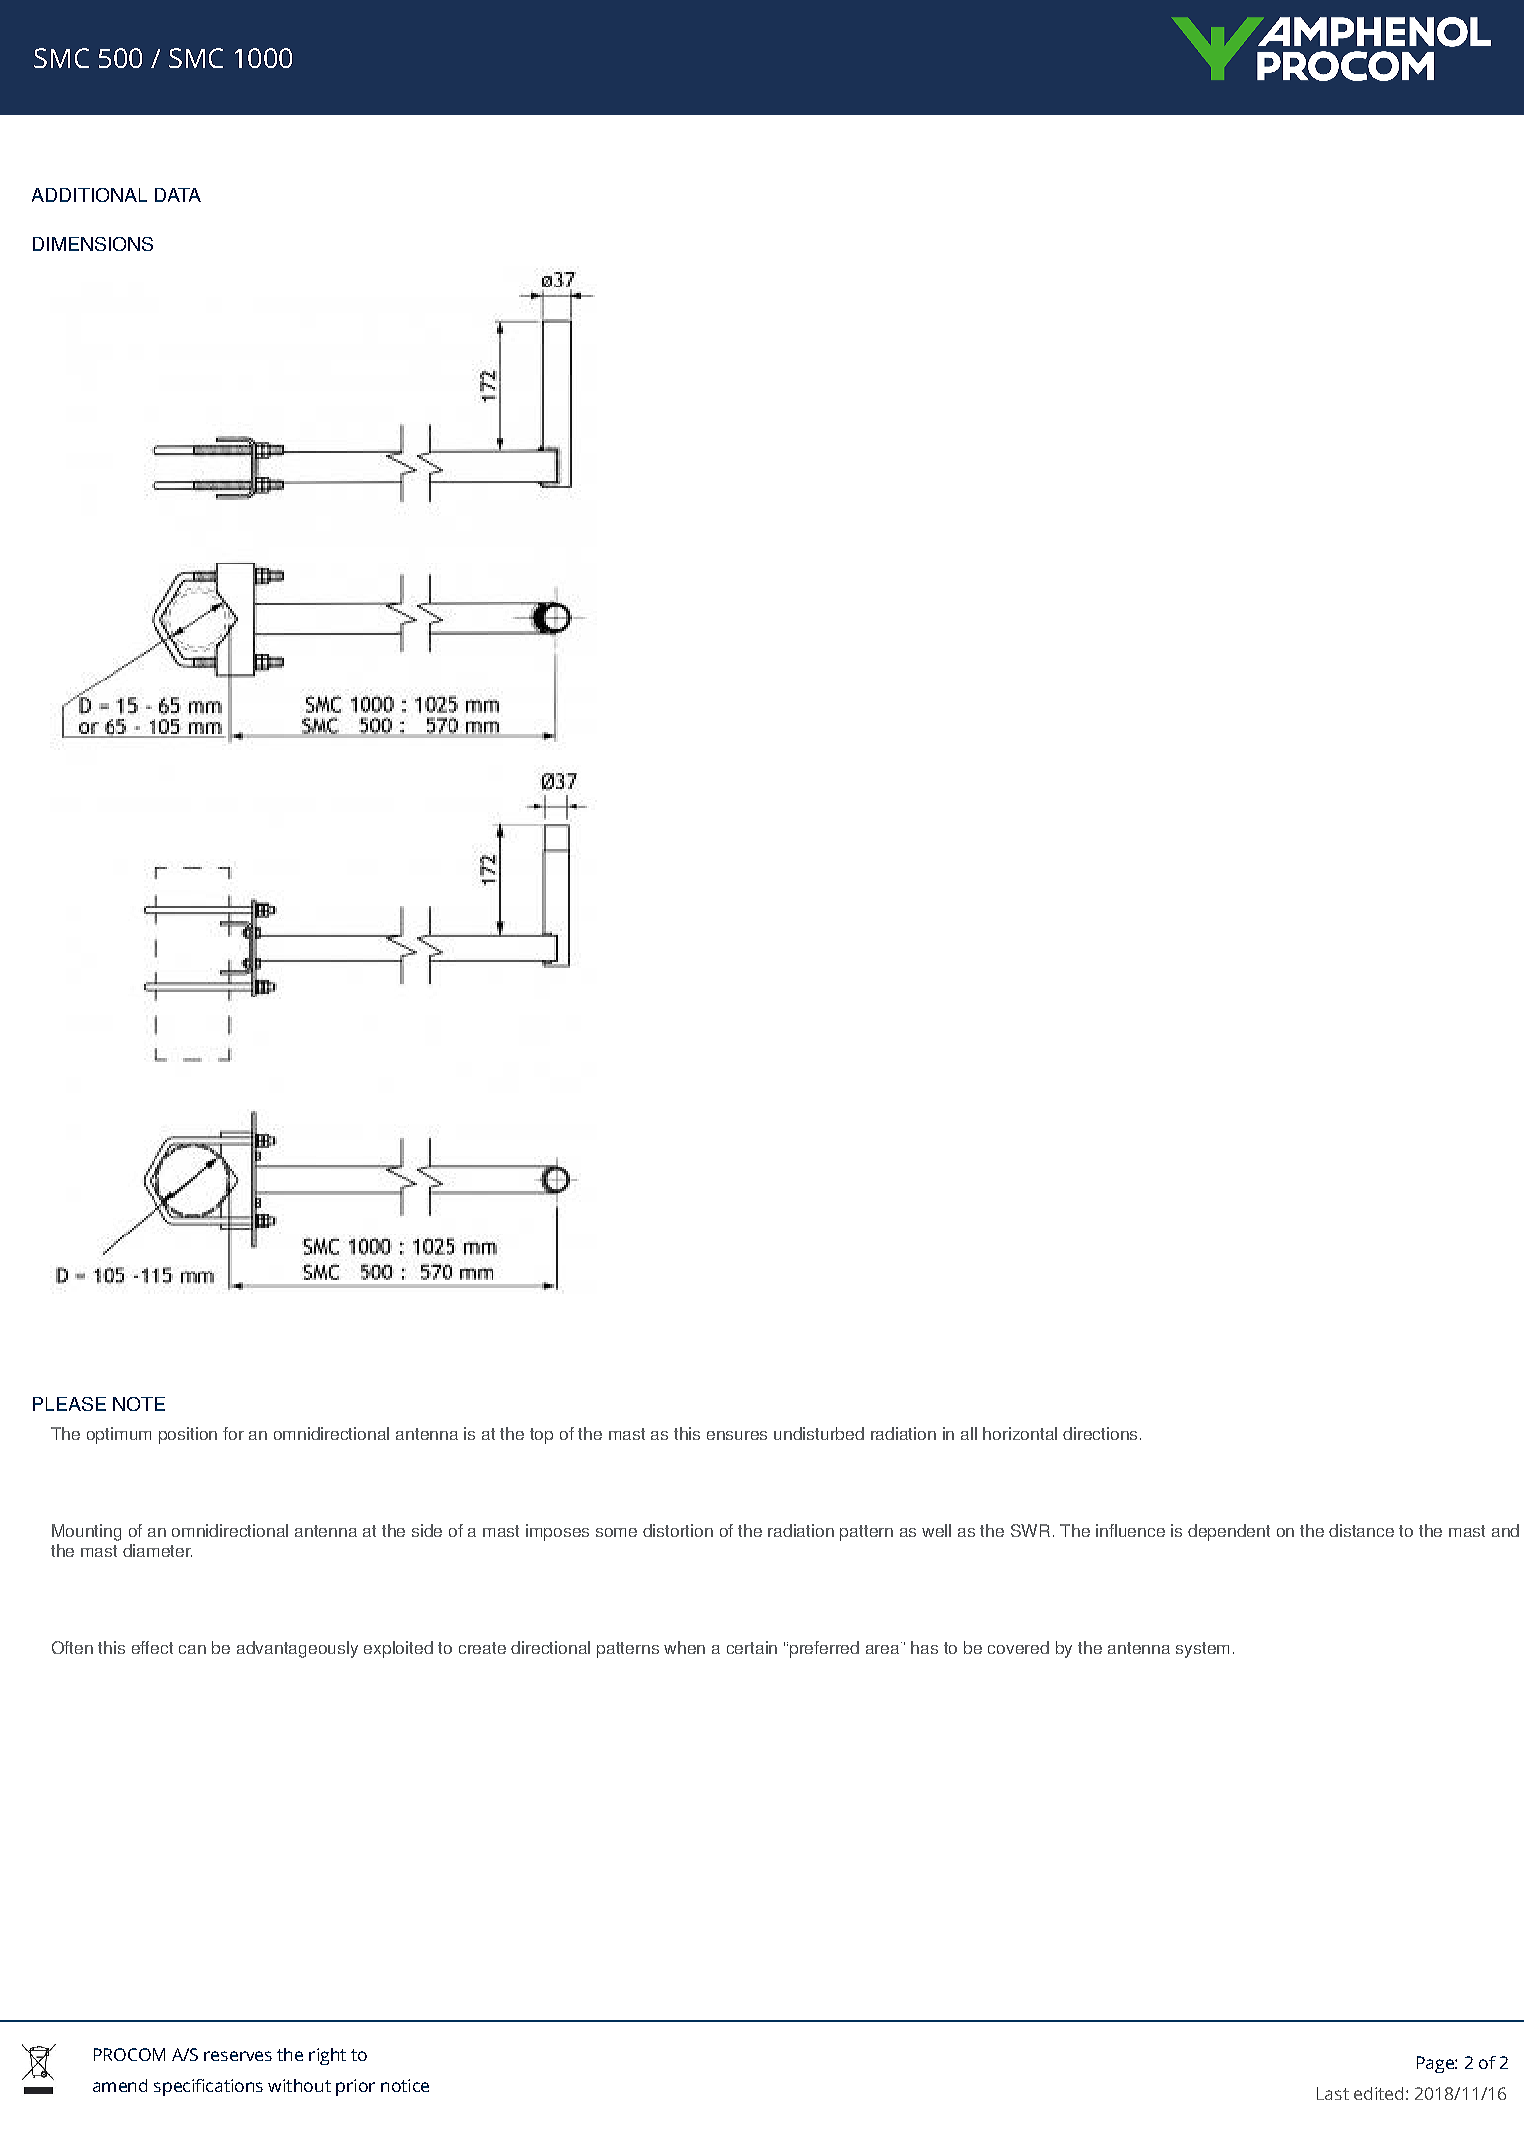 The height and width of the document is (2135, 1524). I want to click on can, so click(192, 1649).
